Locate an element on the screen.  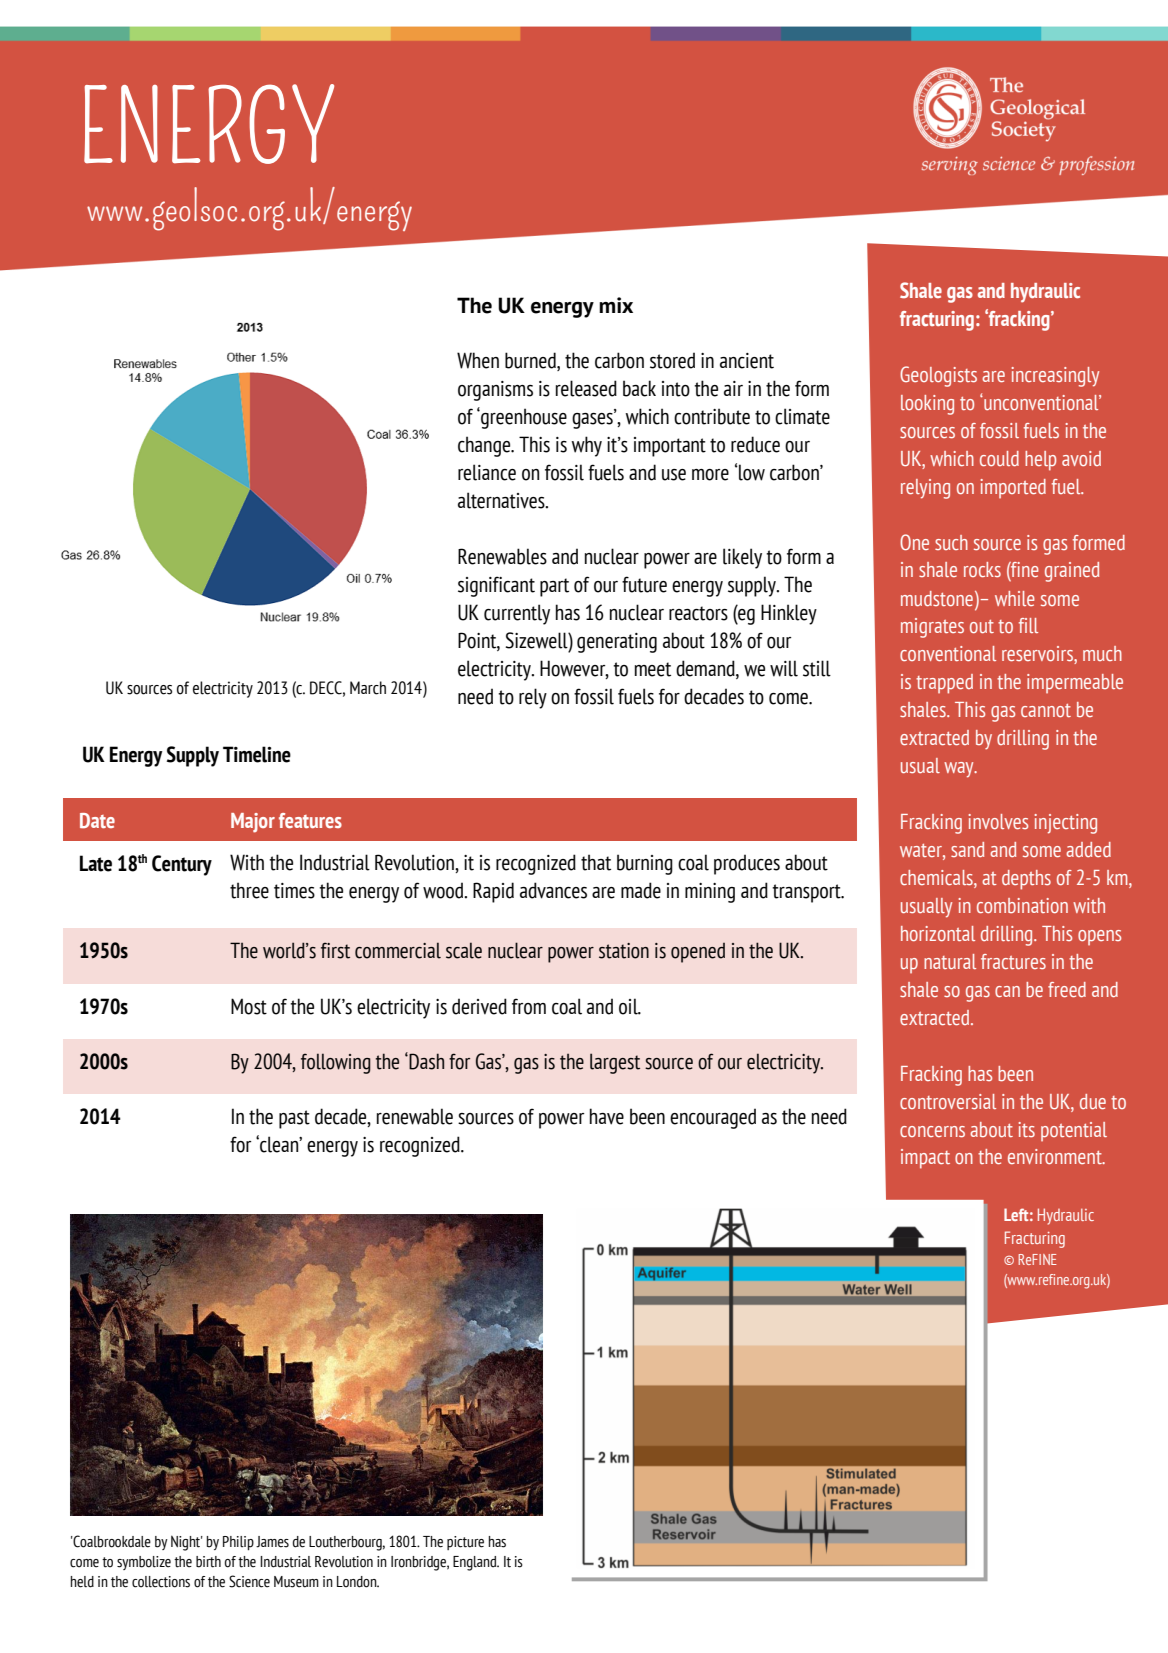
Geologists is located at coordinates (938, 376).
